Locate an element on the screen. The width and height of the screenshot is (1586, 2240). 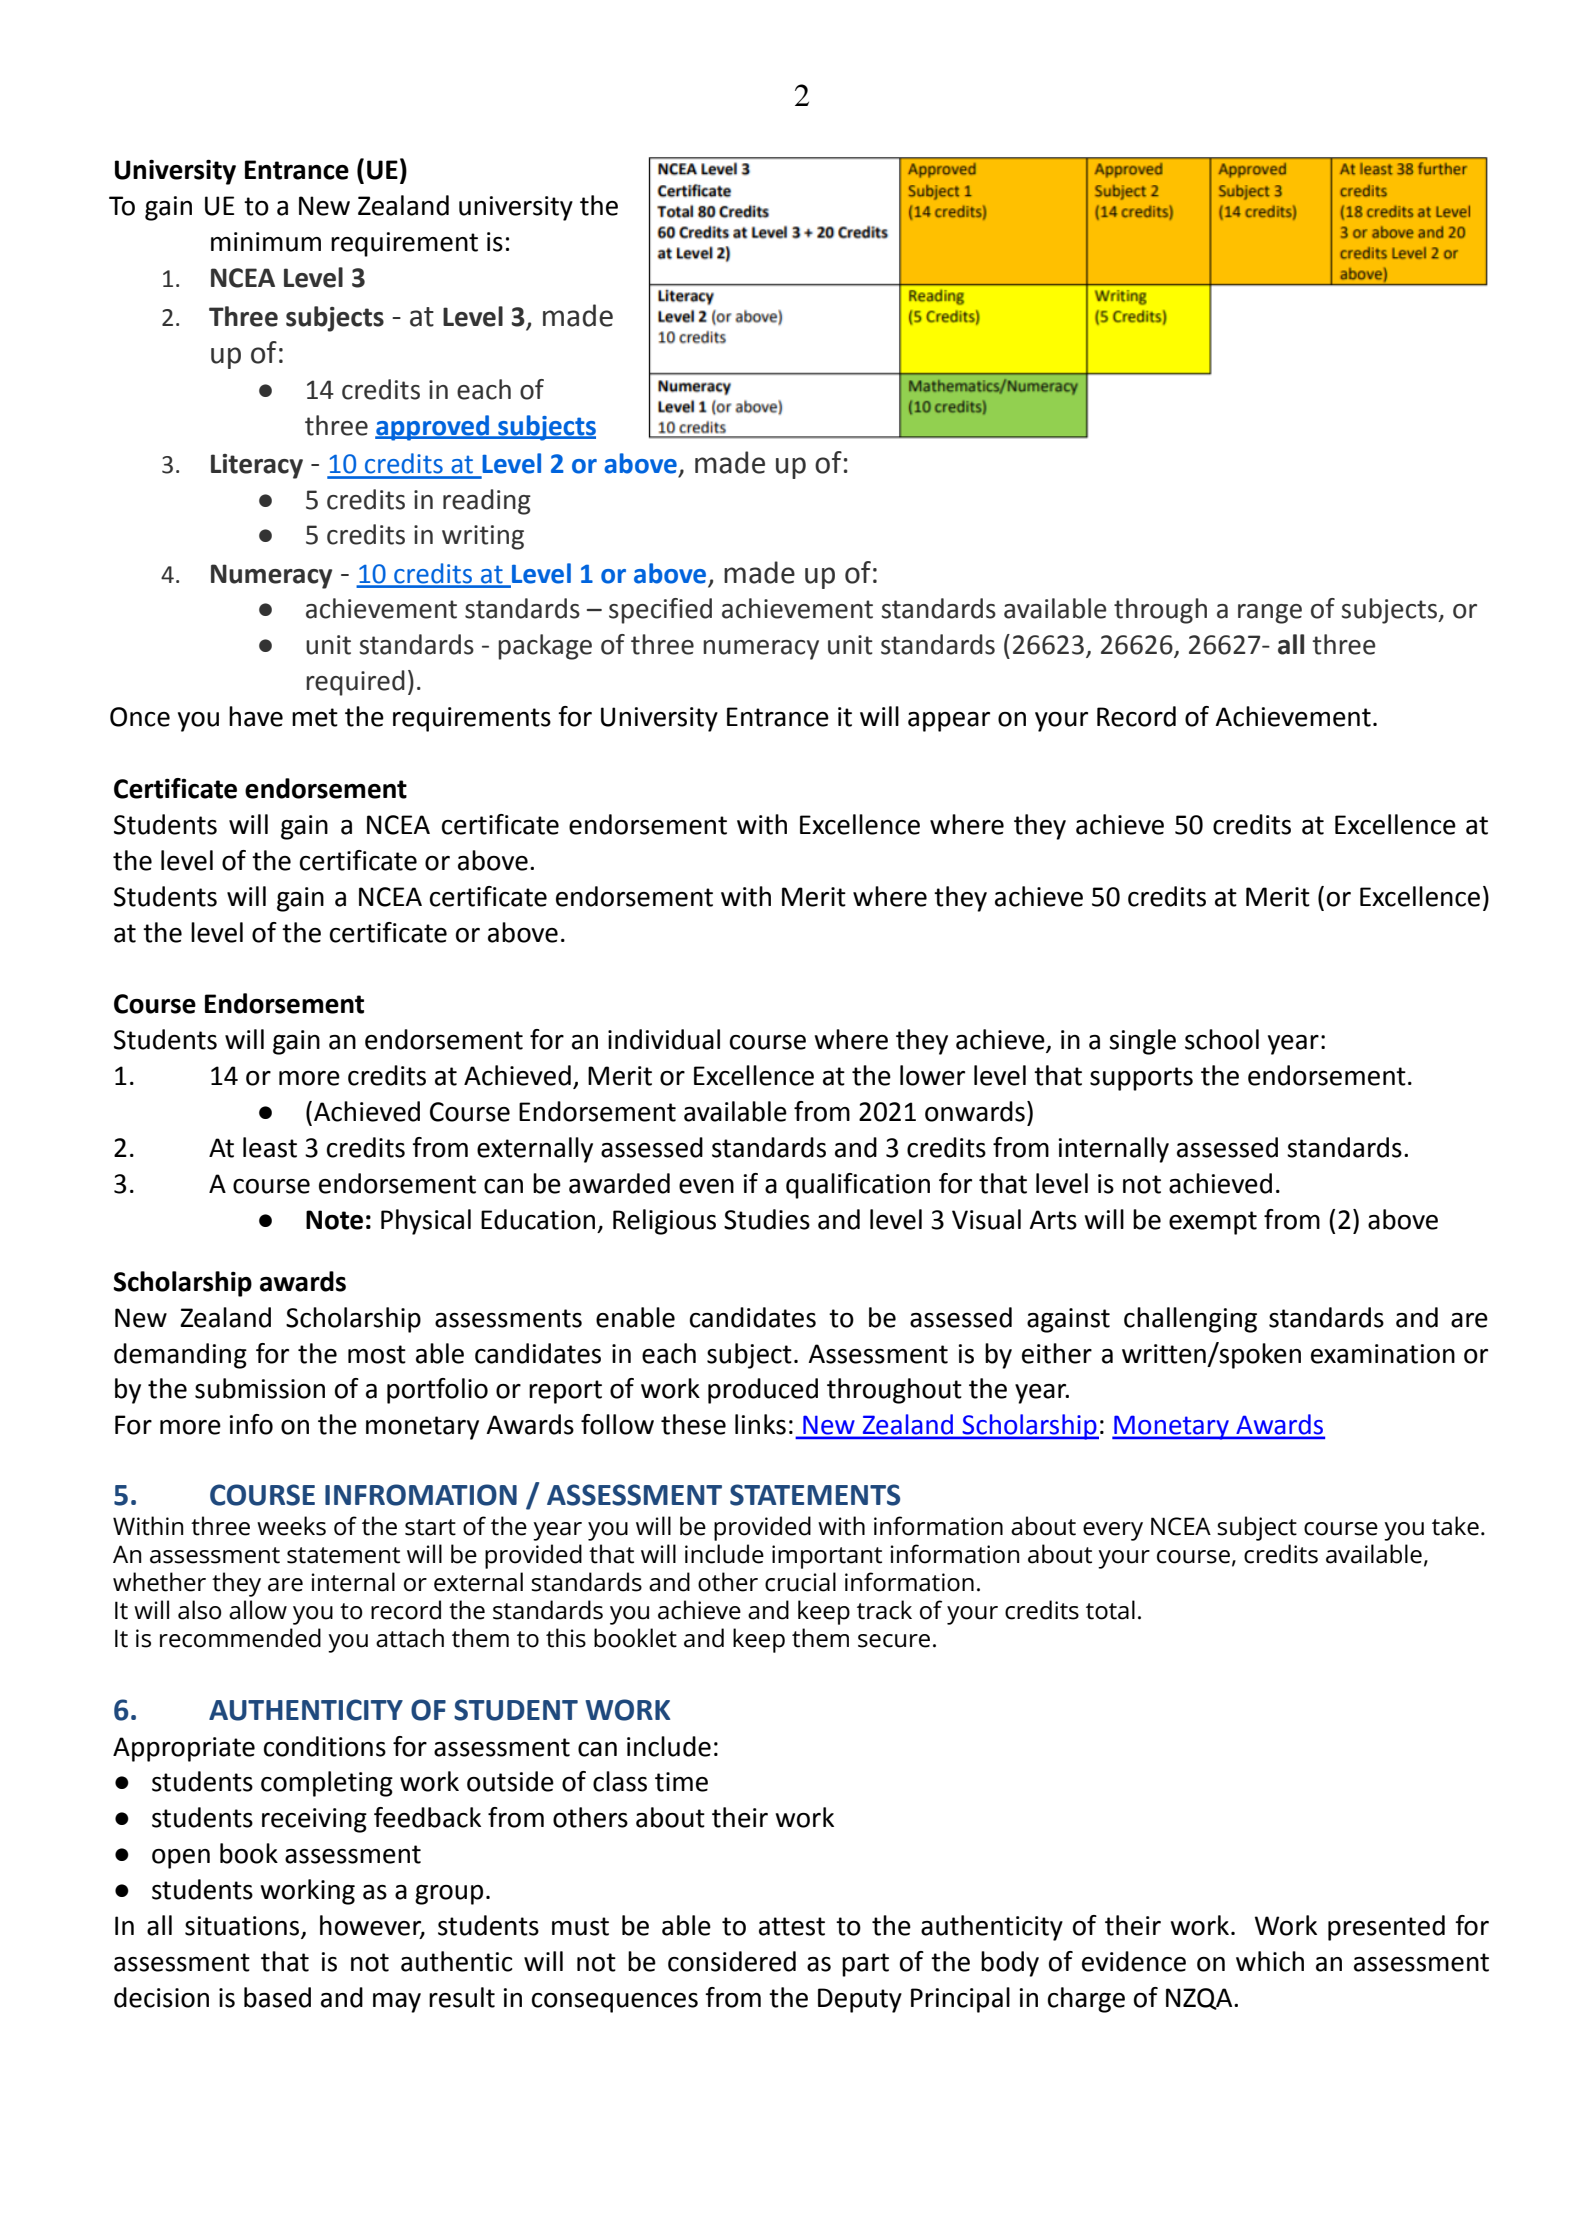
least is located at coordinates (270, 1147).
